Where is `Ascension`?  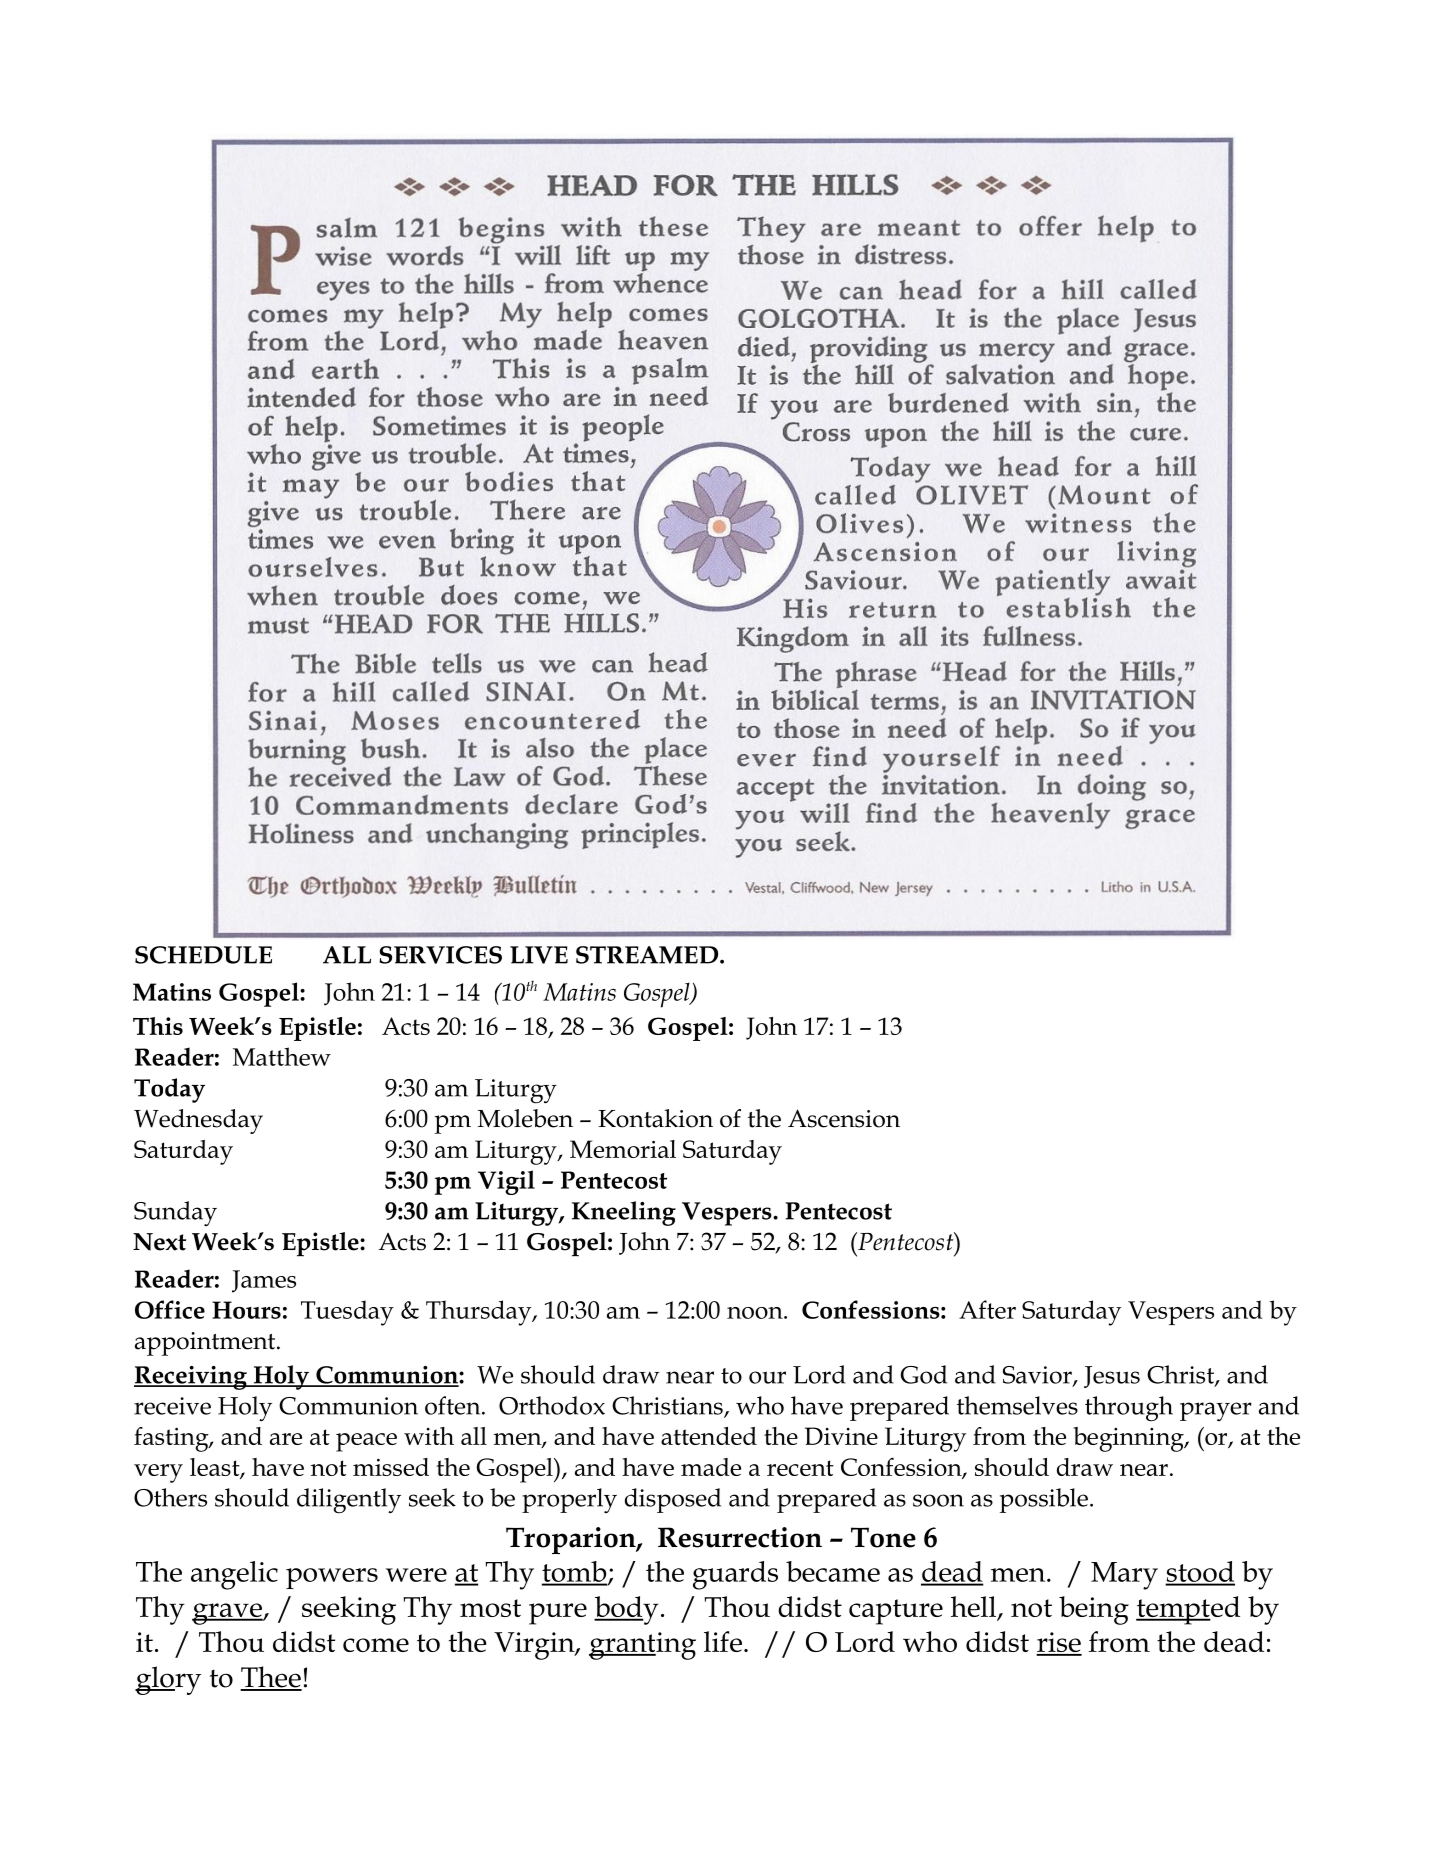 Ascension is located at coordinates (844, 1118).
